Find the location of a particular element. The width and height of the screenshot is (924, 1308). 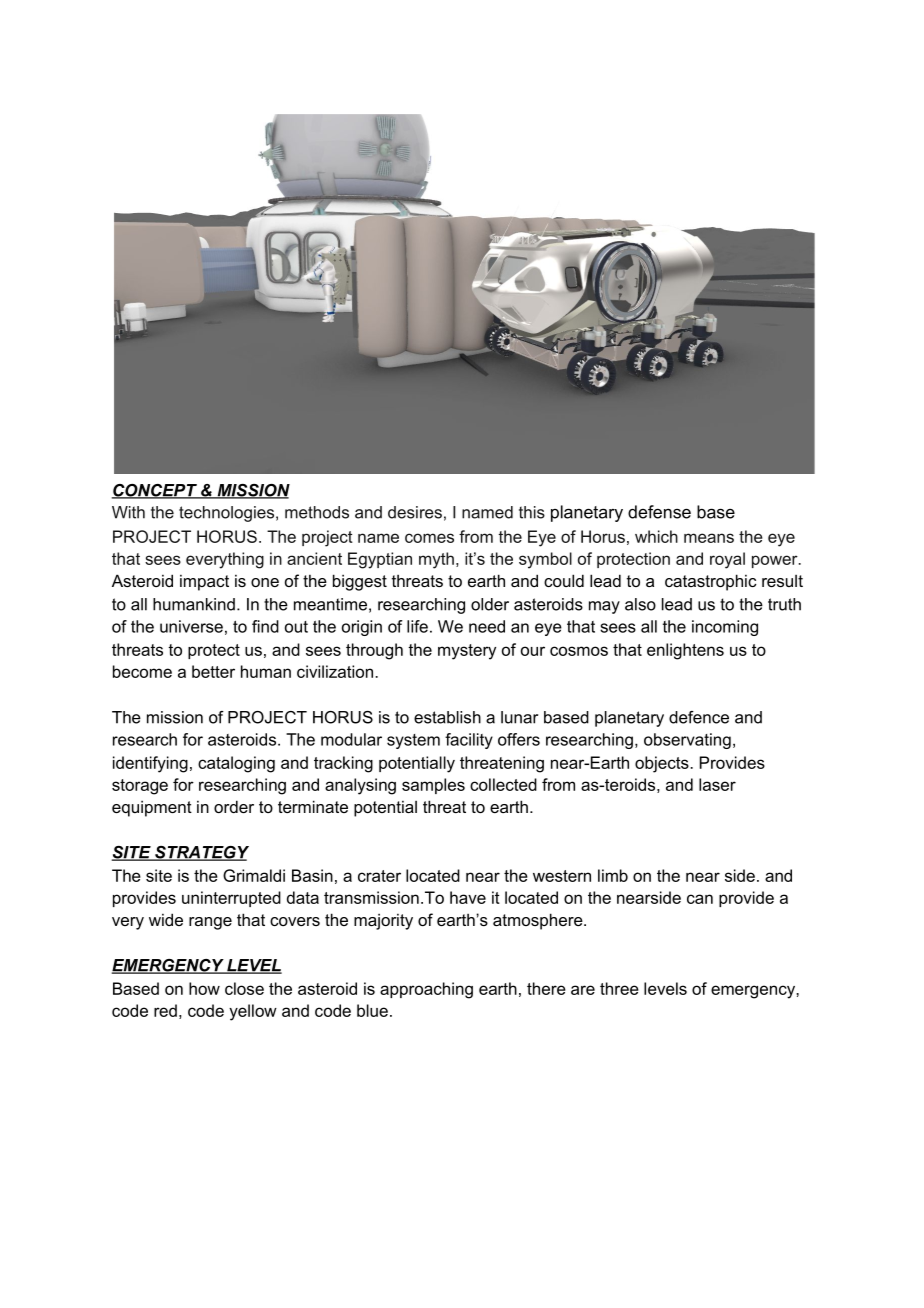

STRATEGY is located at coordinates (201, 853).
